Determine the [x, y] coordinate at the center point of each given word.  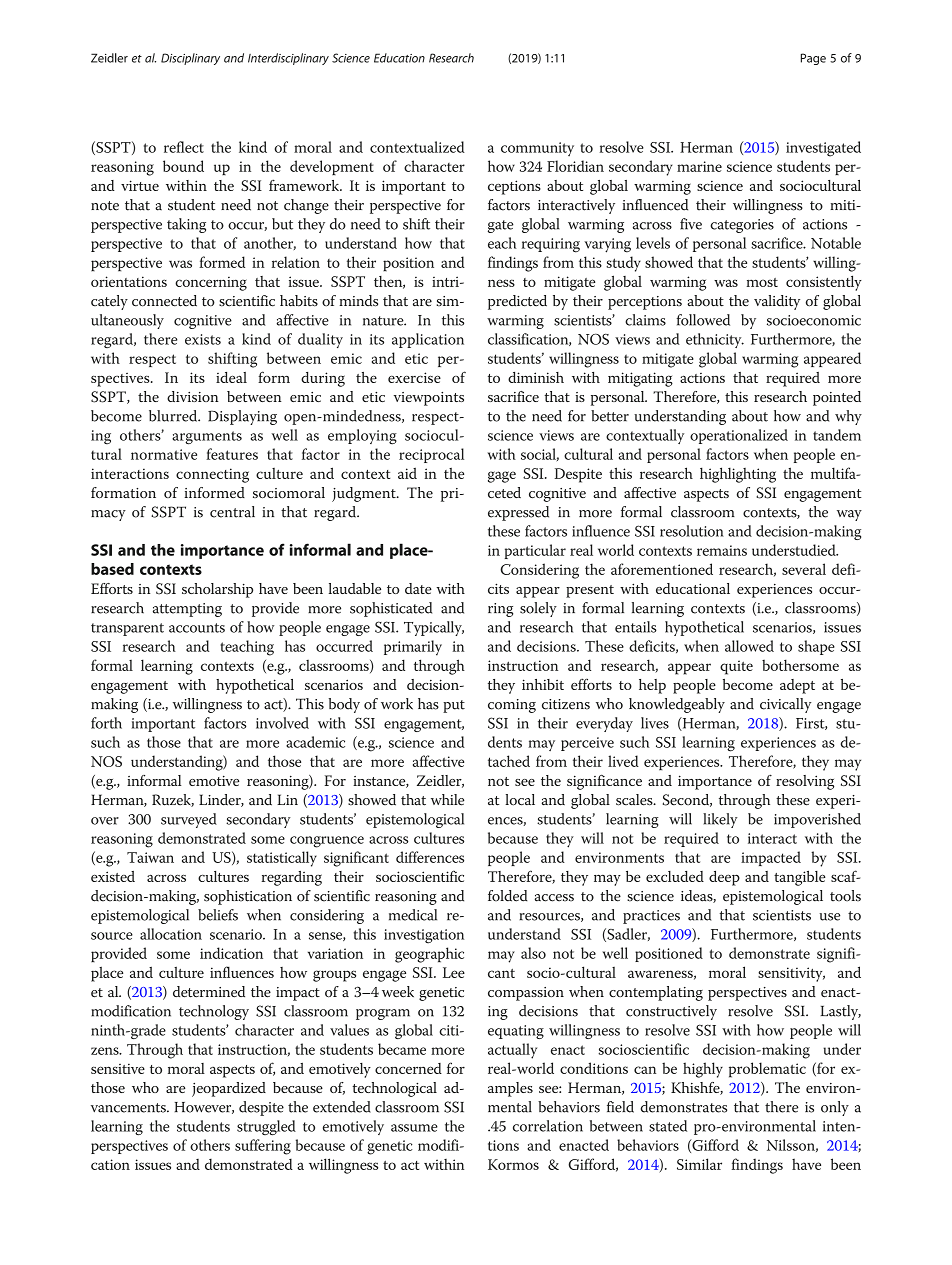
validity [777, 302]
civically [785, 705]
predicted [517, 302]
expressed [518, 513]
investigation [424, 936]
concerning [211, 284]
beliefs [218, 915]
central [232, 512]
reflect [184, 147]
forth [106, 723]
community [537, 149]
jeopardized [229, 1089]
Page [813, 59]
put [454, 706]
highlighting [738, 475]
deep [724, 878]
